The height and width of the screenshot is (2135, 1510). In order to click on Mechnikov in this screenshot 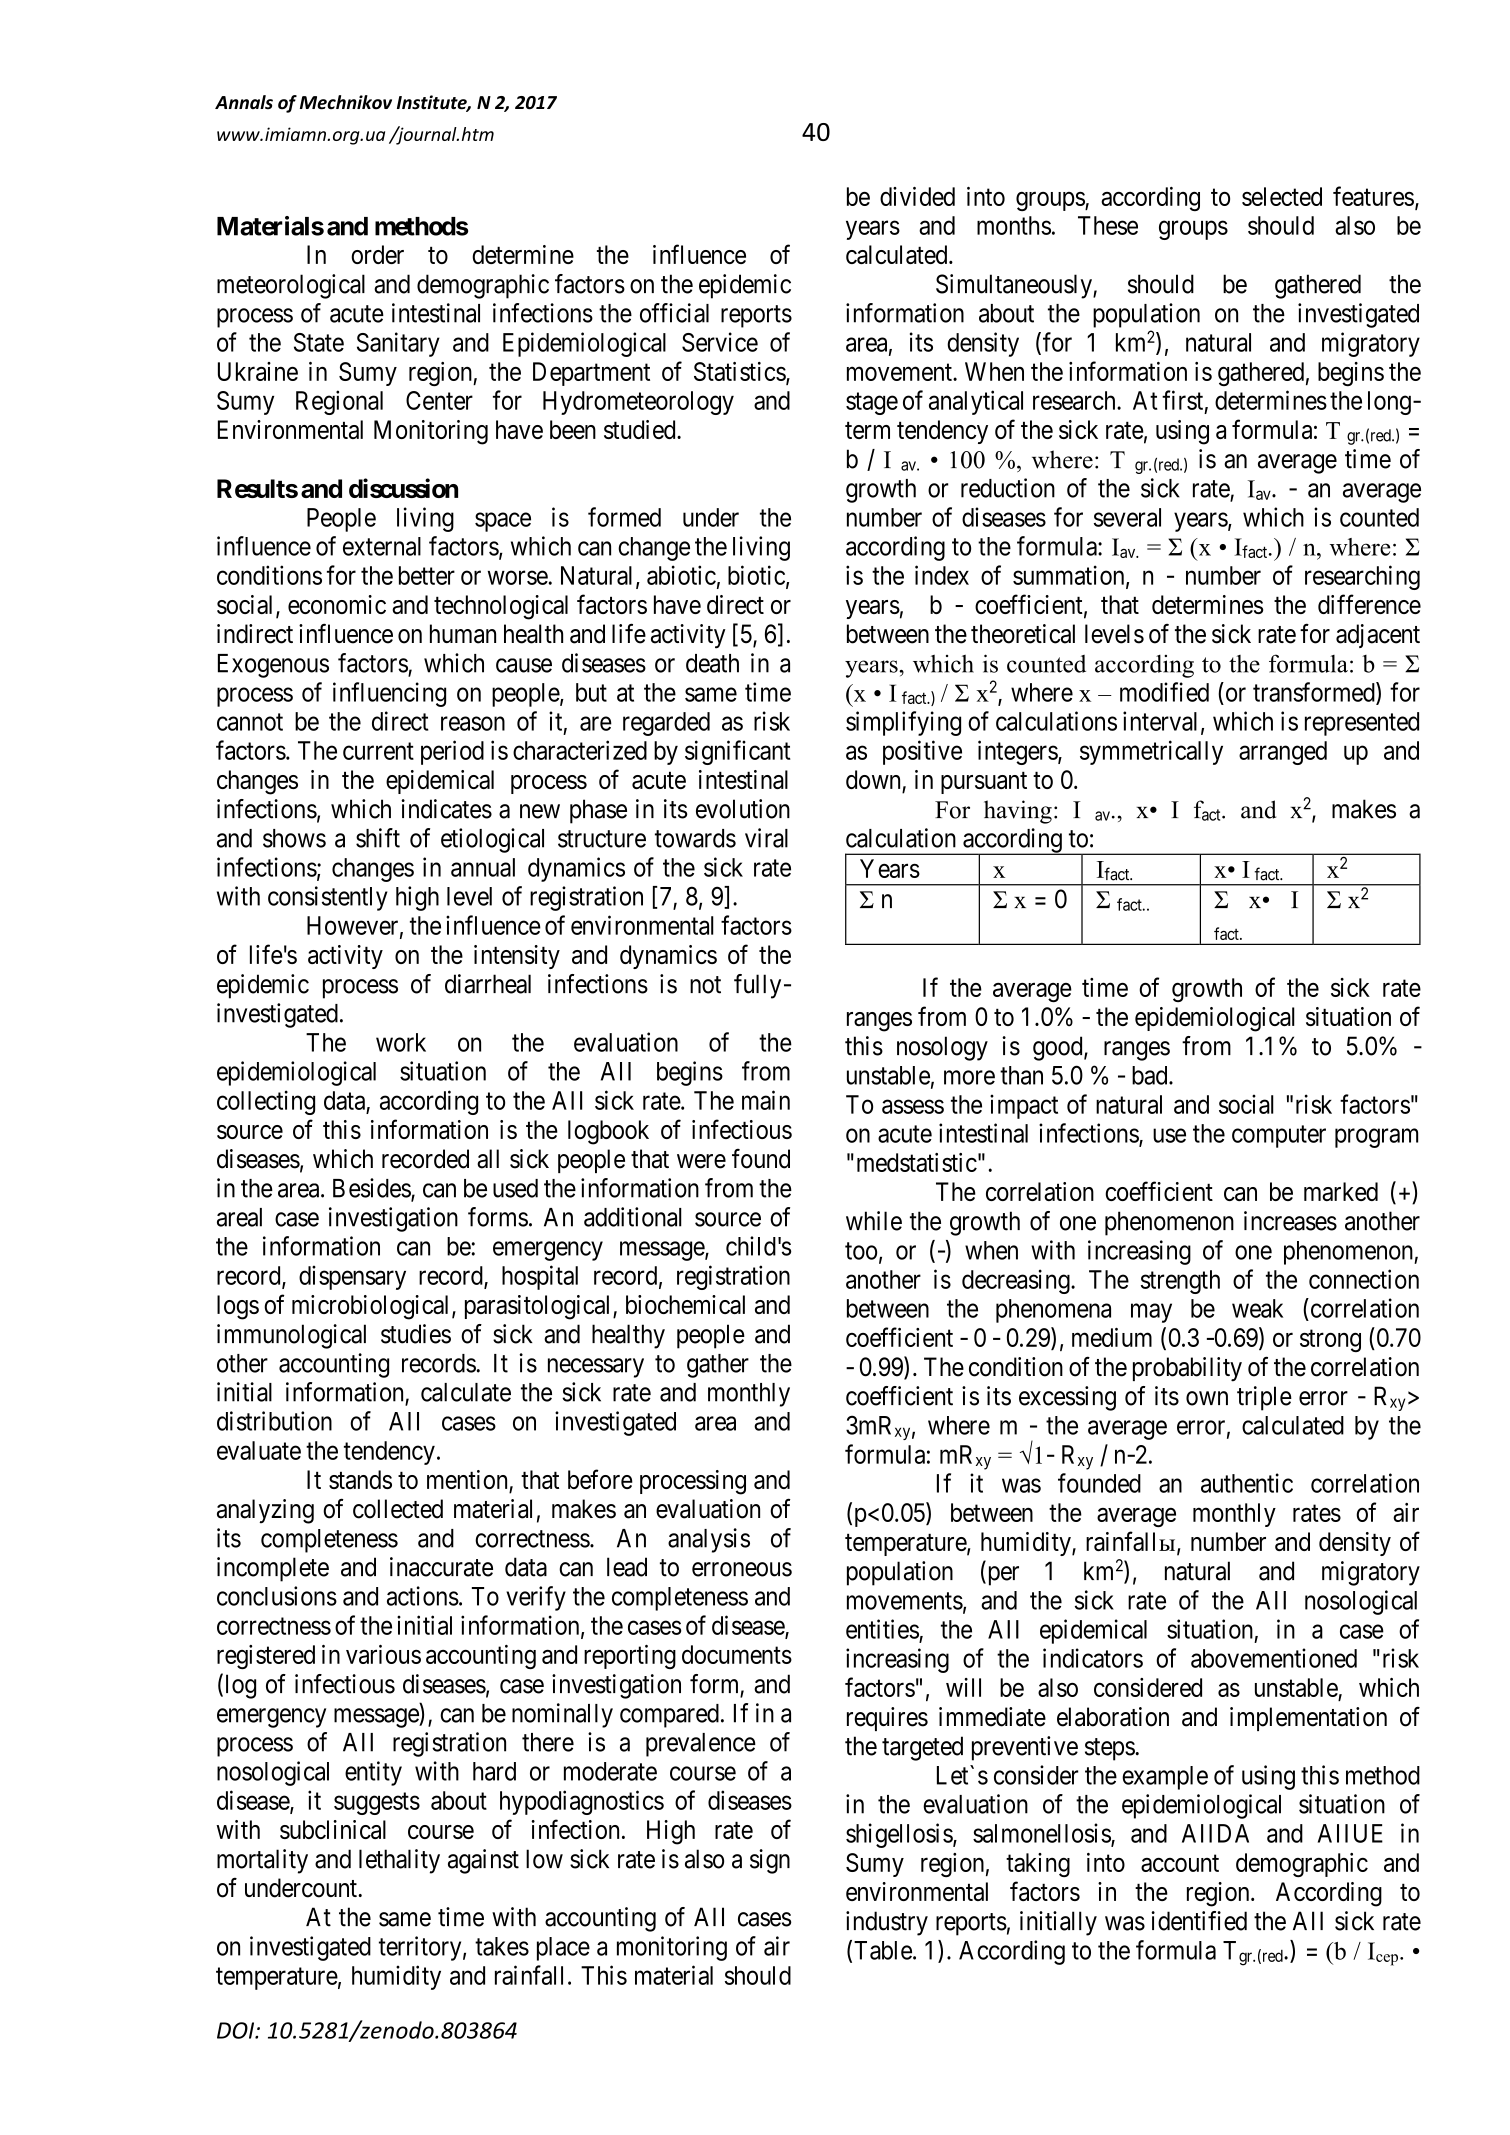, I will do `click(346, 102)`.
